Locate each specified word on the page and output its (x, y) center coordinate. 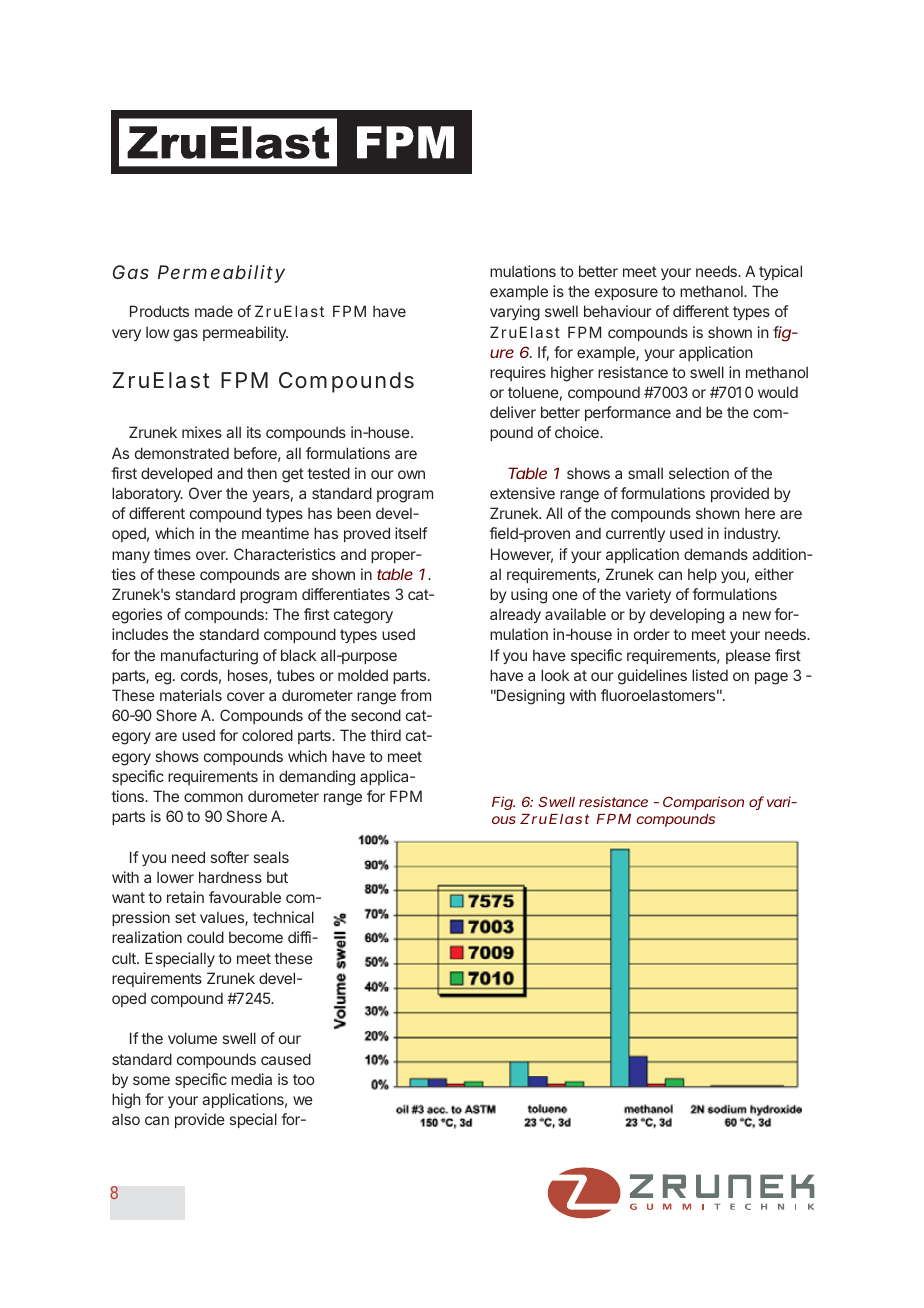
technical (283, 917)
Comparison (703, 803)
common (213, 797)
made (214, 311)
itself (411, 533)
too (303, 1079)
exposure (626, 294)
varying (515, 313)
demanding (317, 778)
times (172, 554)
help (702, 575)
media (251, 1079)
